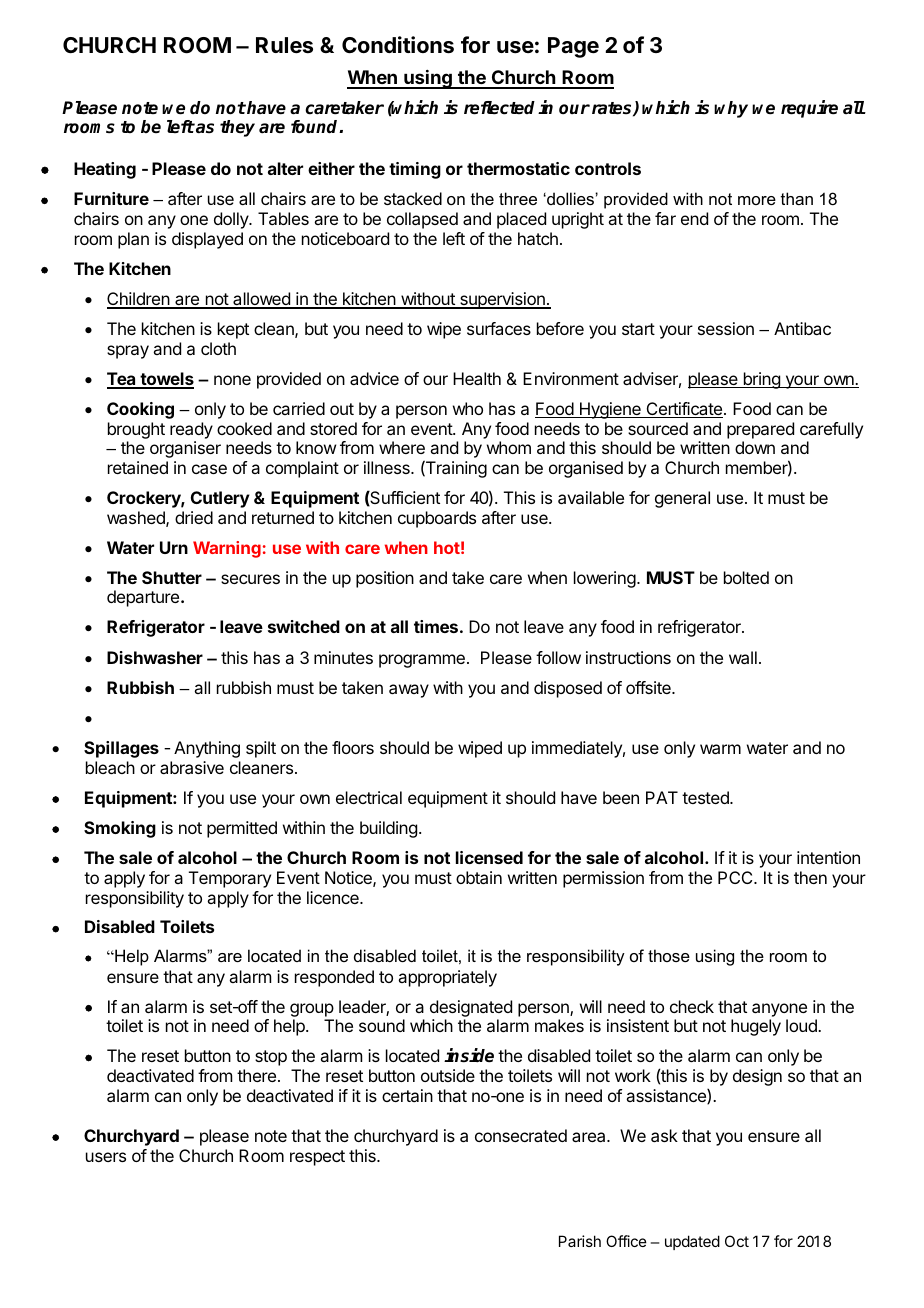 The image size is (924, 1308). I want to click on wall, so click(743, 657).
